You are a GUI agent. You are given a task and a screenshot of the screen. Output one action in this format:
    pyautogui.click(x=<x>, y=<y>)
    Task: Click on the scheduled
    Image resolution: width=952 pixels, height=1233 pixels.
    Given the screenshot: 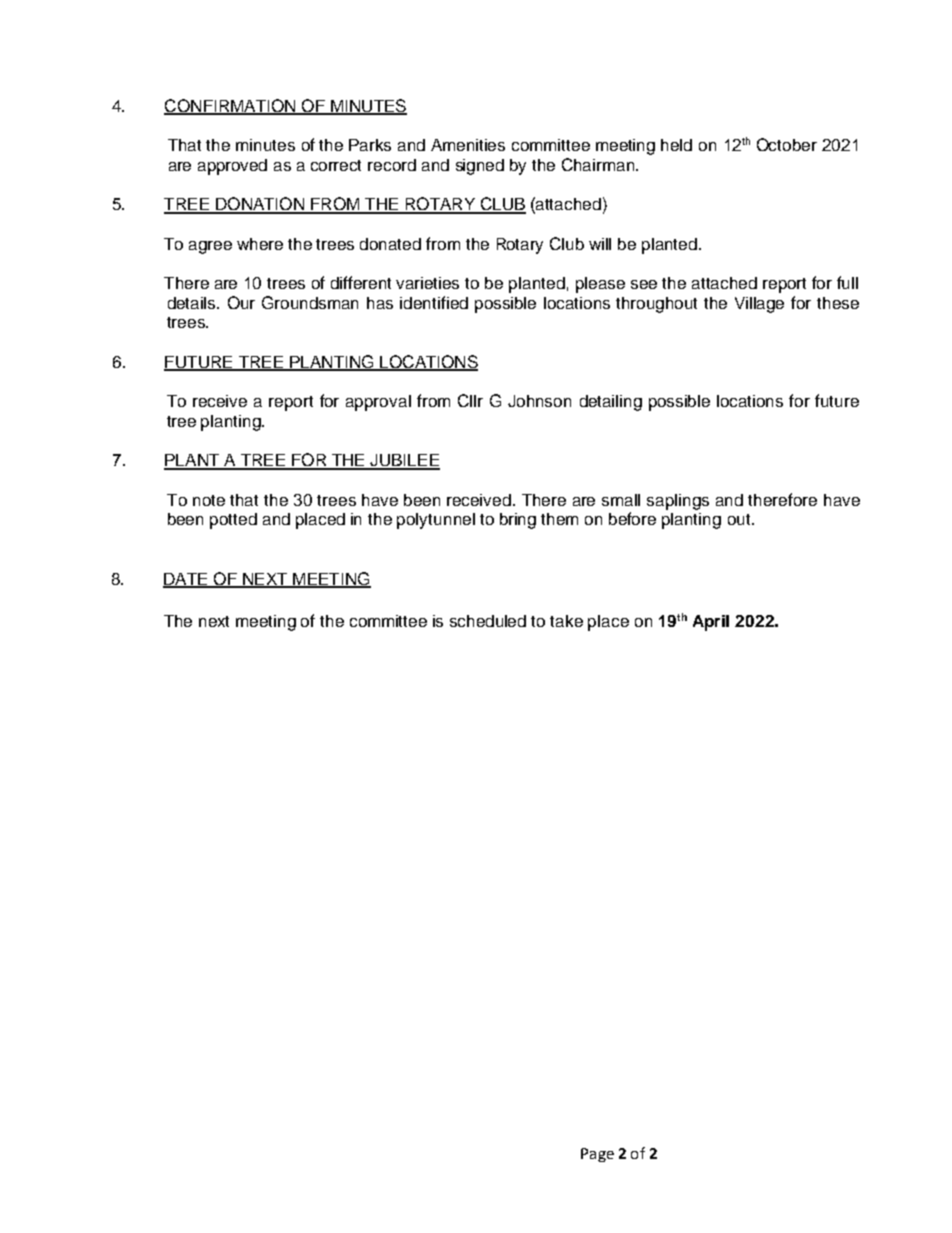 What is the action you would take?
    pyautogui.click(x=488, y=621)
